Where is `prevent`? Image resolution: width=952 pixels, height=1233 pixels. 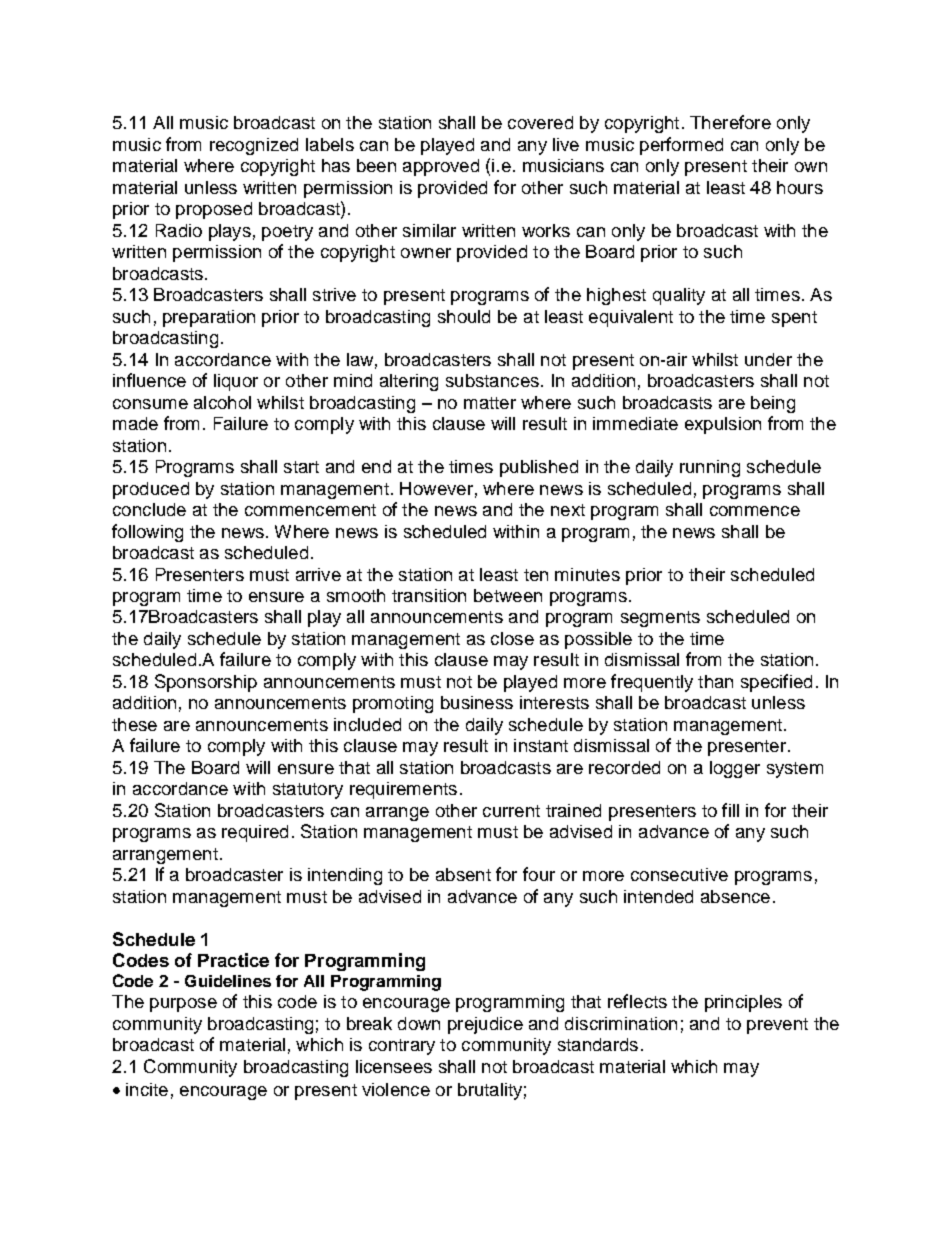
prevent is located at coordinates (777, 1026).
